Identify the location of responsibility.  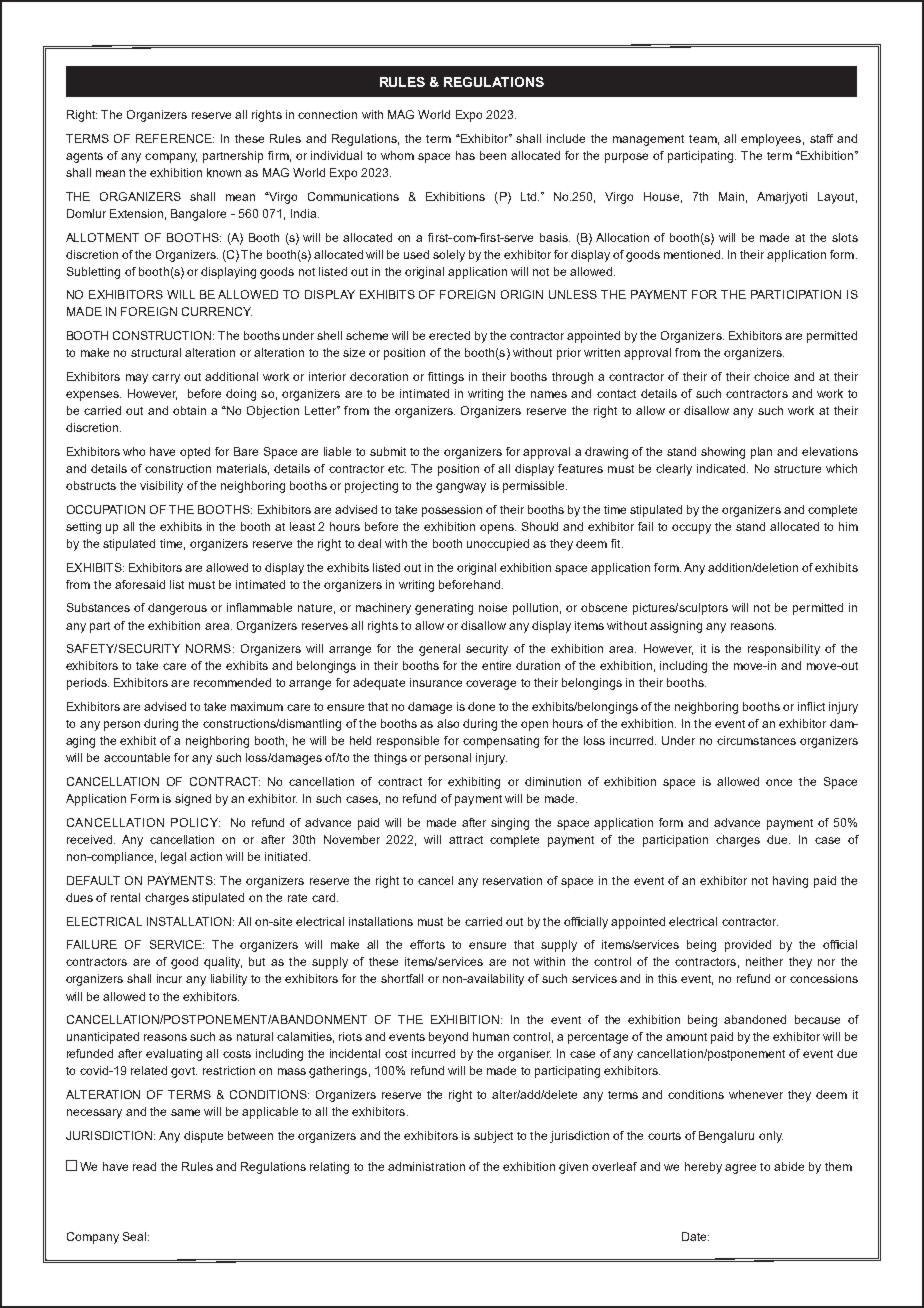
(784, 650).
